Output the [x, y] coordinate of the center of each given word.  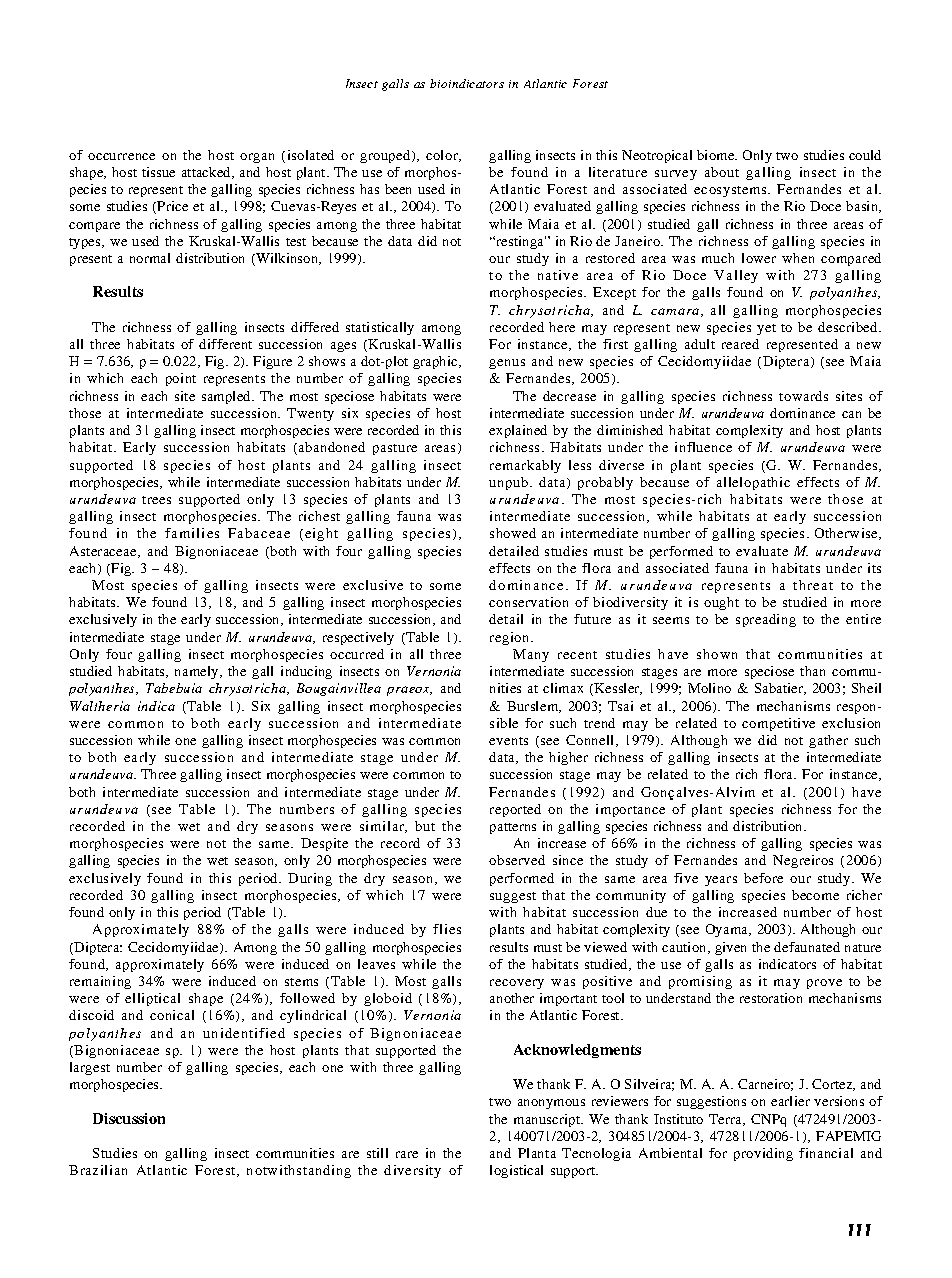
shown [717, 654]
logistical [516, 1171]
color [443, 156]
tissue [158, 172]
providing [763, 1154]
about [722, 172]
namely [198, 672]
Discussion [129, 1118]
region [511, 638]
